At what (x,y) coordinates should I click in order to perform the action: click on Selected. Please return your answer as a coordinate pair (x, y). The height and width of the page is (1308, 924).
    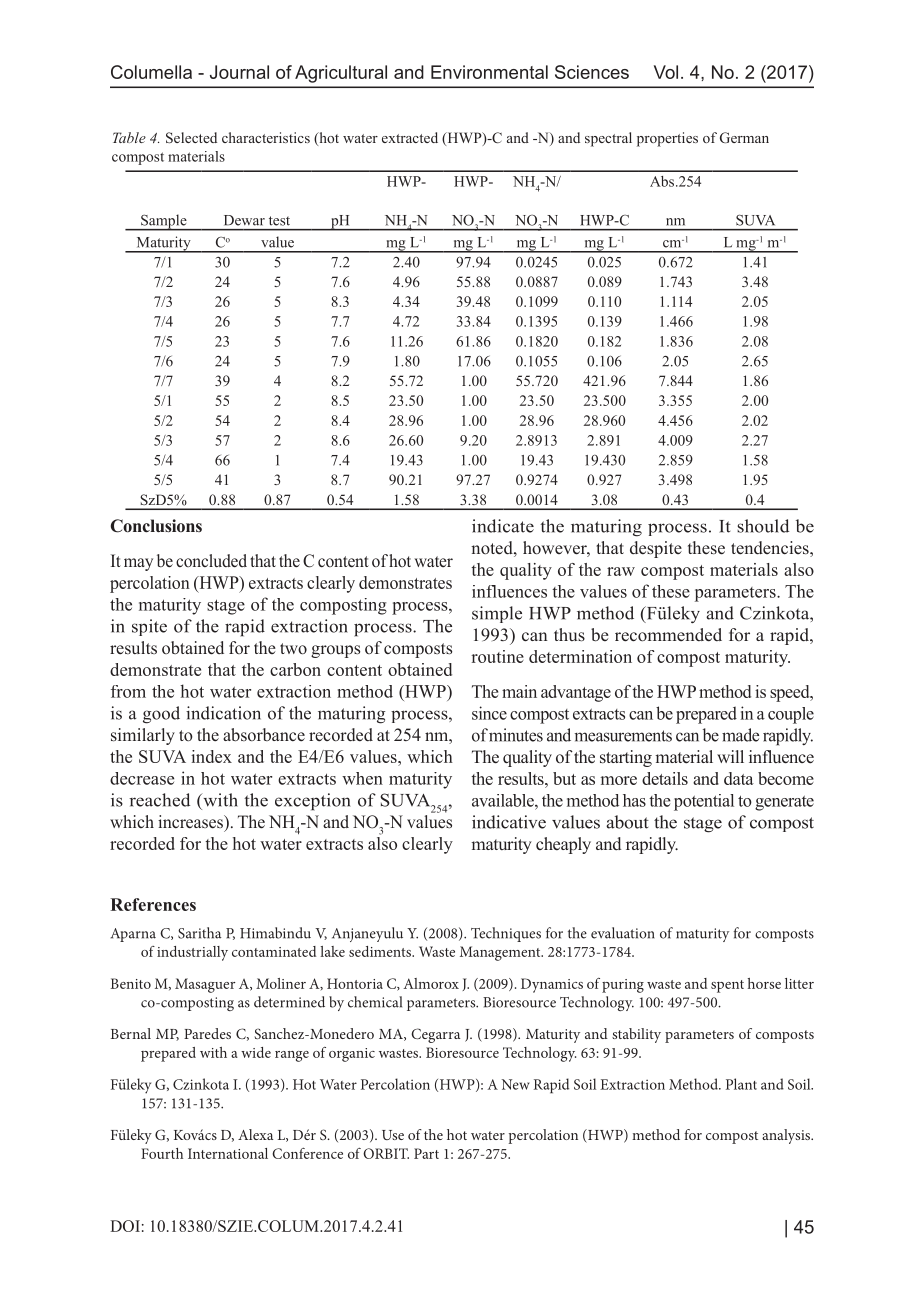
    Looking at the image, I should click on (191, 137).
